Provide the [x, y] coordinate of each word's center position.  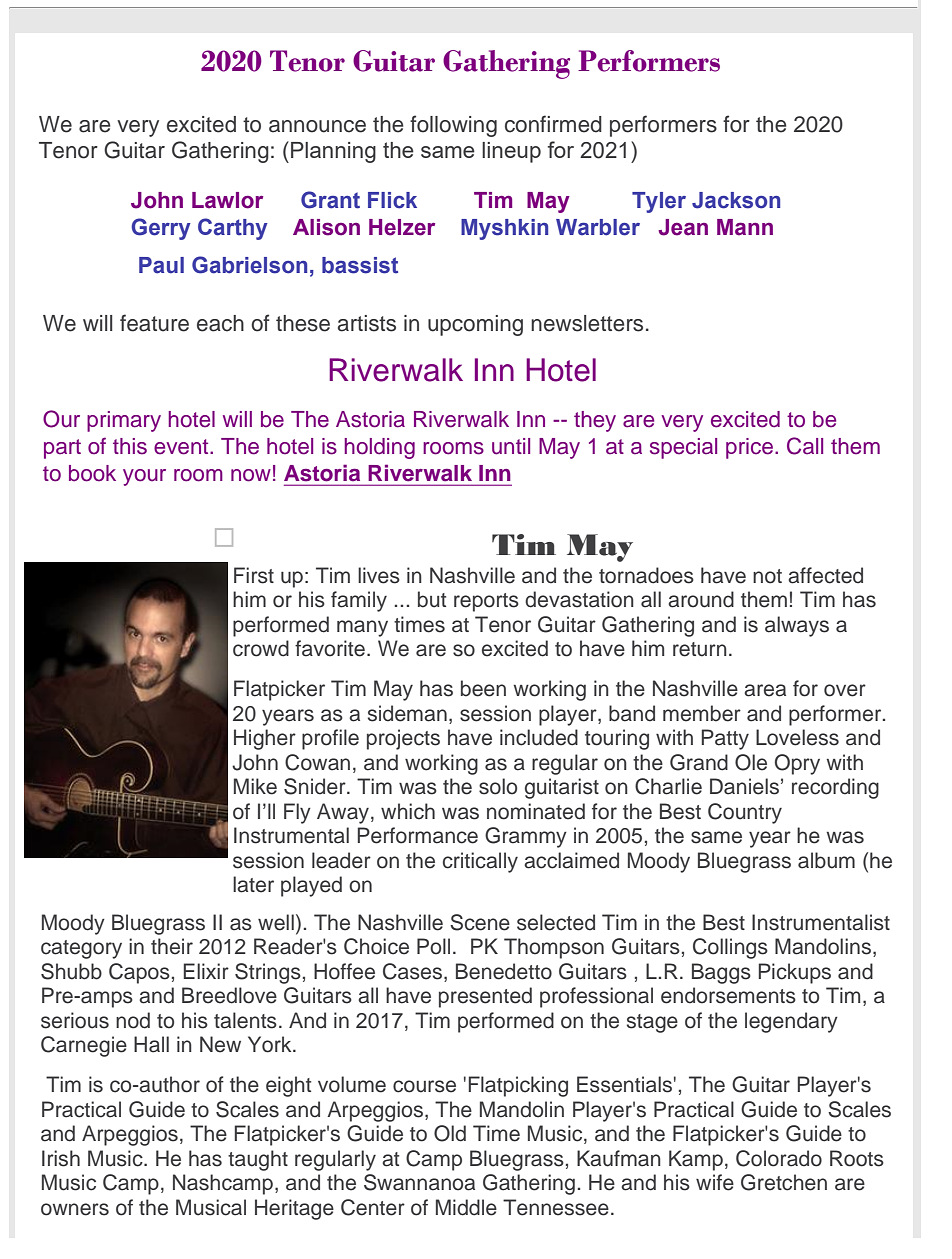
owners [75, 1209]
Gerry [161, 229]
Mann [745, 227]
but [432, 599]
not [767, 576]
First [254, 575]
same [716, 837]
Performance [417, 835]
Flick [392, 200]
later [253, 884]
